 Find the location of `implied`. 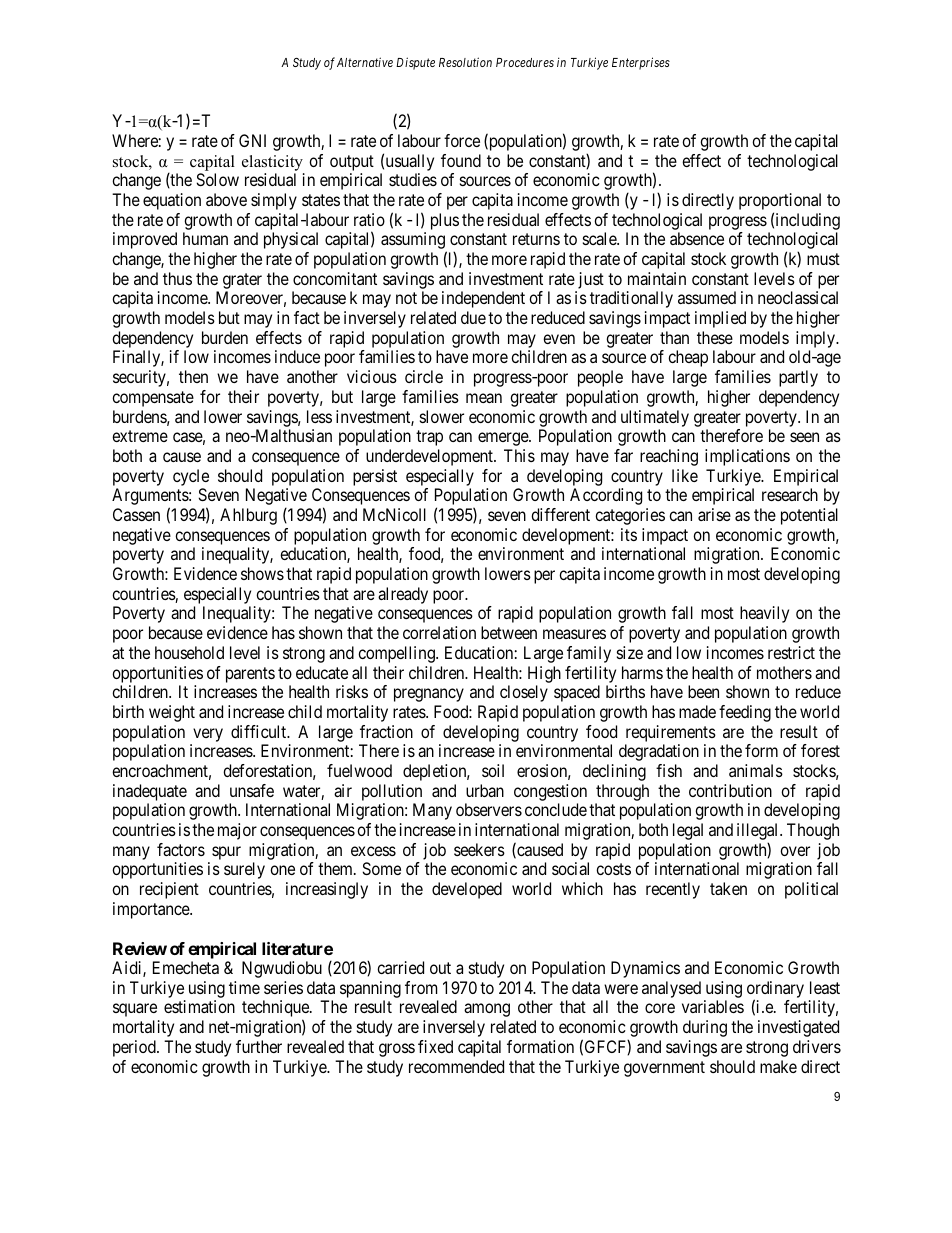

implied is located at coordinates (720, 319).
